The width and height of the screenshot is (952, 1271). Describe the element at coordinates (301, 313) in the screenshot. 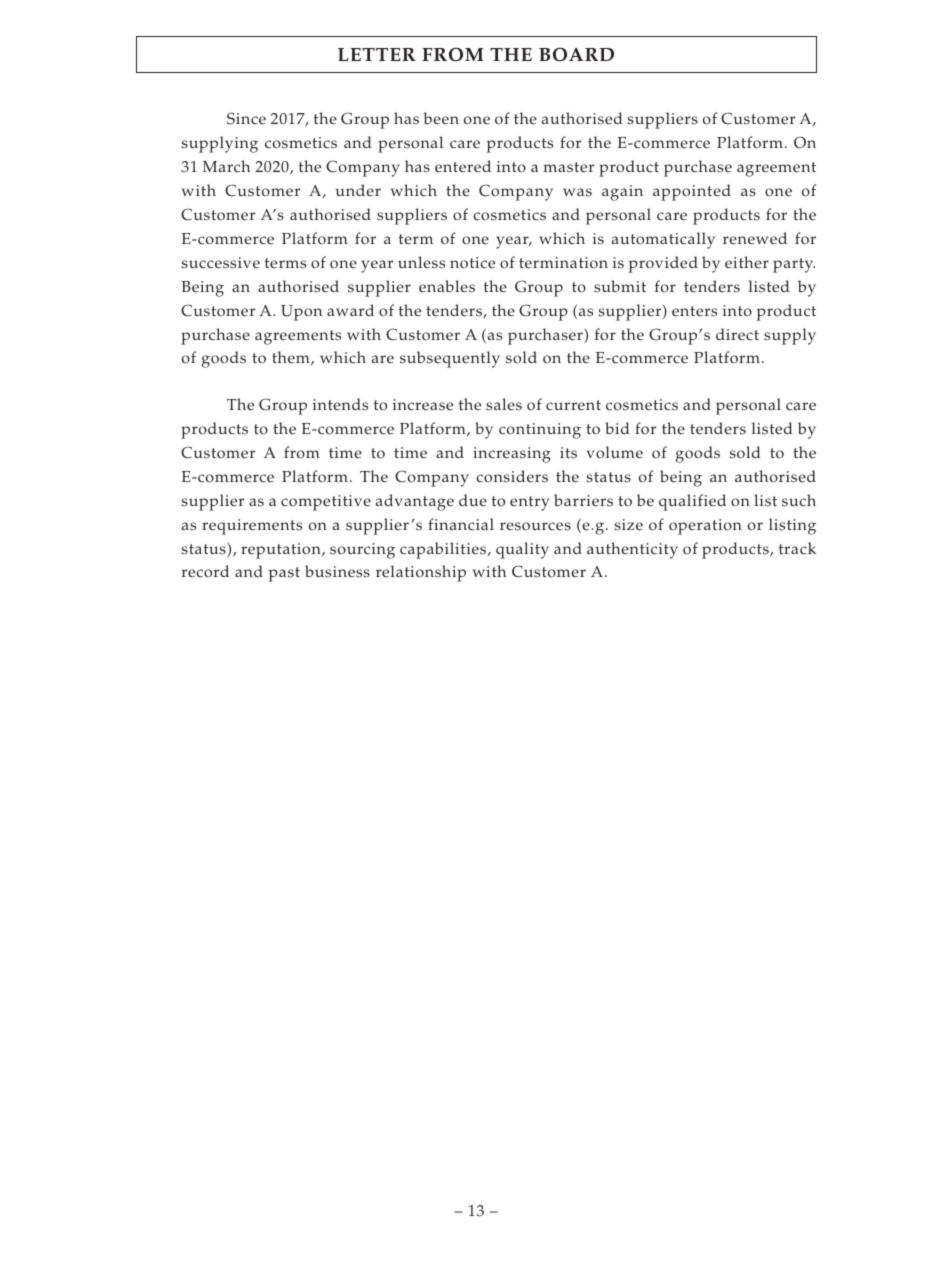

I see `Upon` at that location.
